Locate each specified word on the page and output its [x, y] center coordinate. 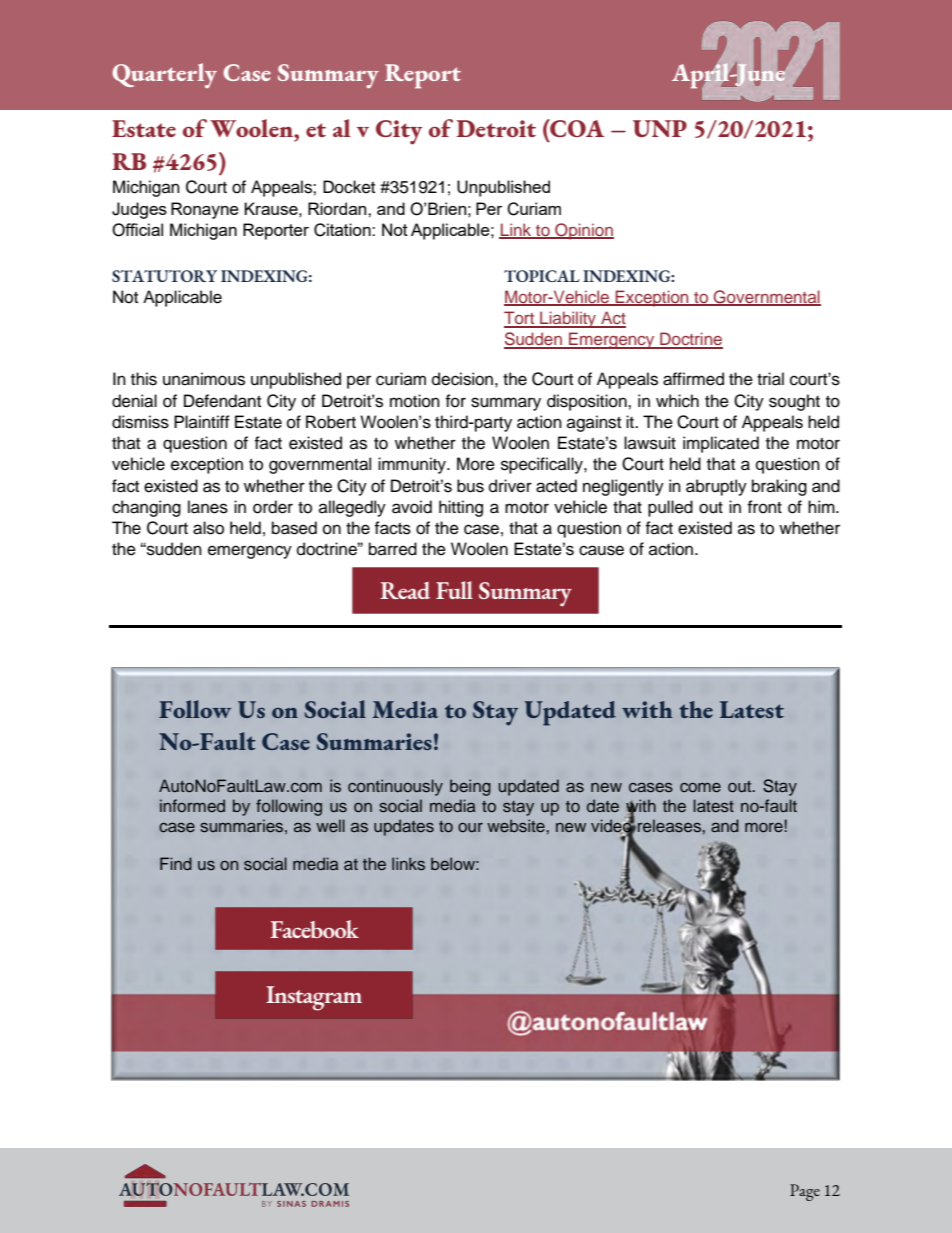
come [700, 787]
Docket [349, 187]
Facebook [314, 929]
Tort [520, 319]
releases [670, 826]
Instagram [314, 998]
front [764, 507]
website [516, 826]
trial [770, 379]
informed [192, 805]
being [470, 787]
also [208, 528]
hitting [461, 508]
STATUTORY [164, 276]
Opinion [583, 231]
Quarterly [164, 75]
